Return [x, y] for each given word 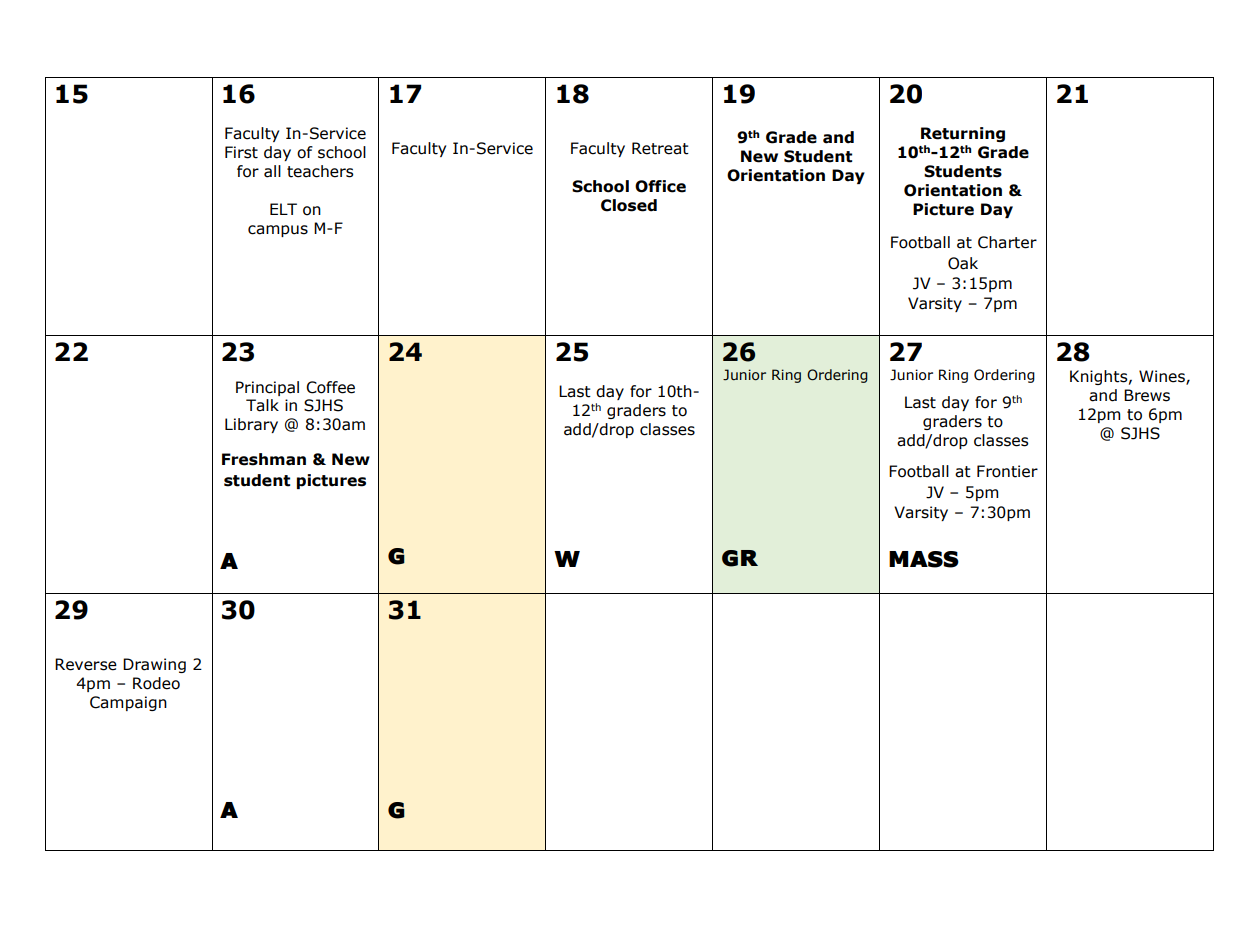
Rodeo [156, 683]
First [241, 152]
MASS [924, 559]
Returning [963, 134]
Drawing [154, 665]
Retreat [660, 148]
